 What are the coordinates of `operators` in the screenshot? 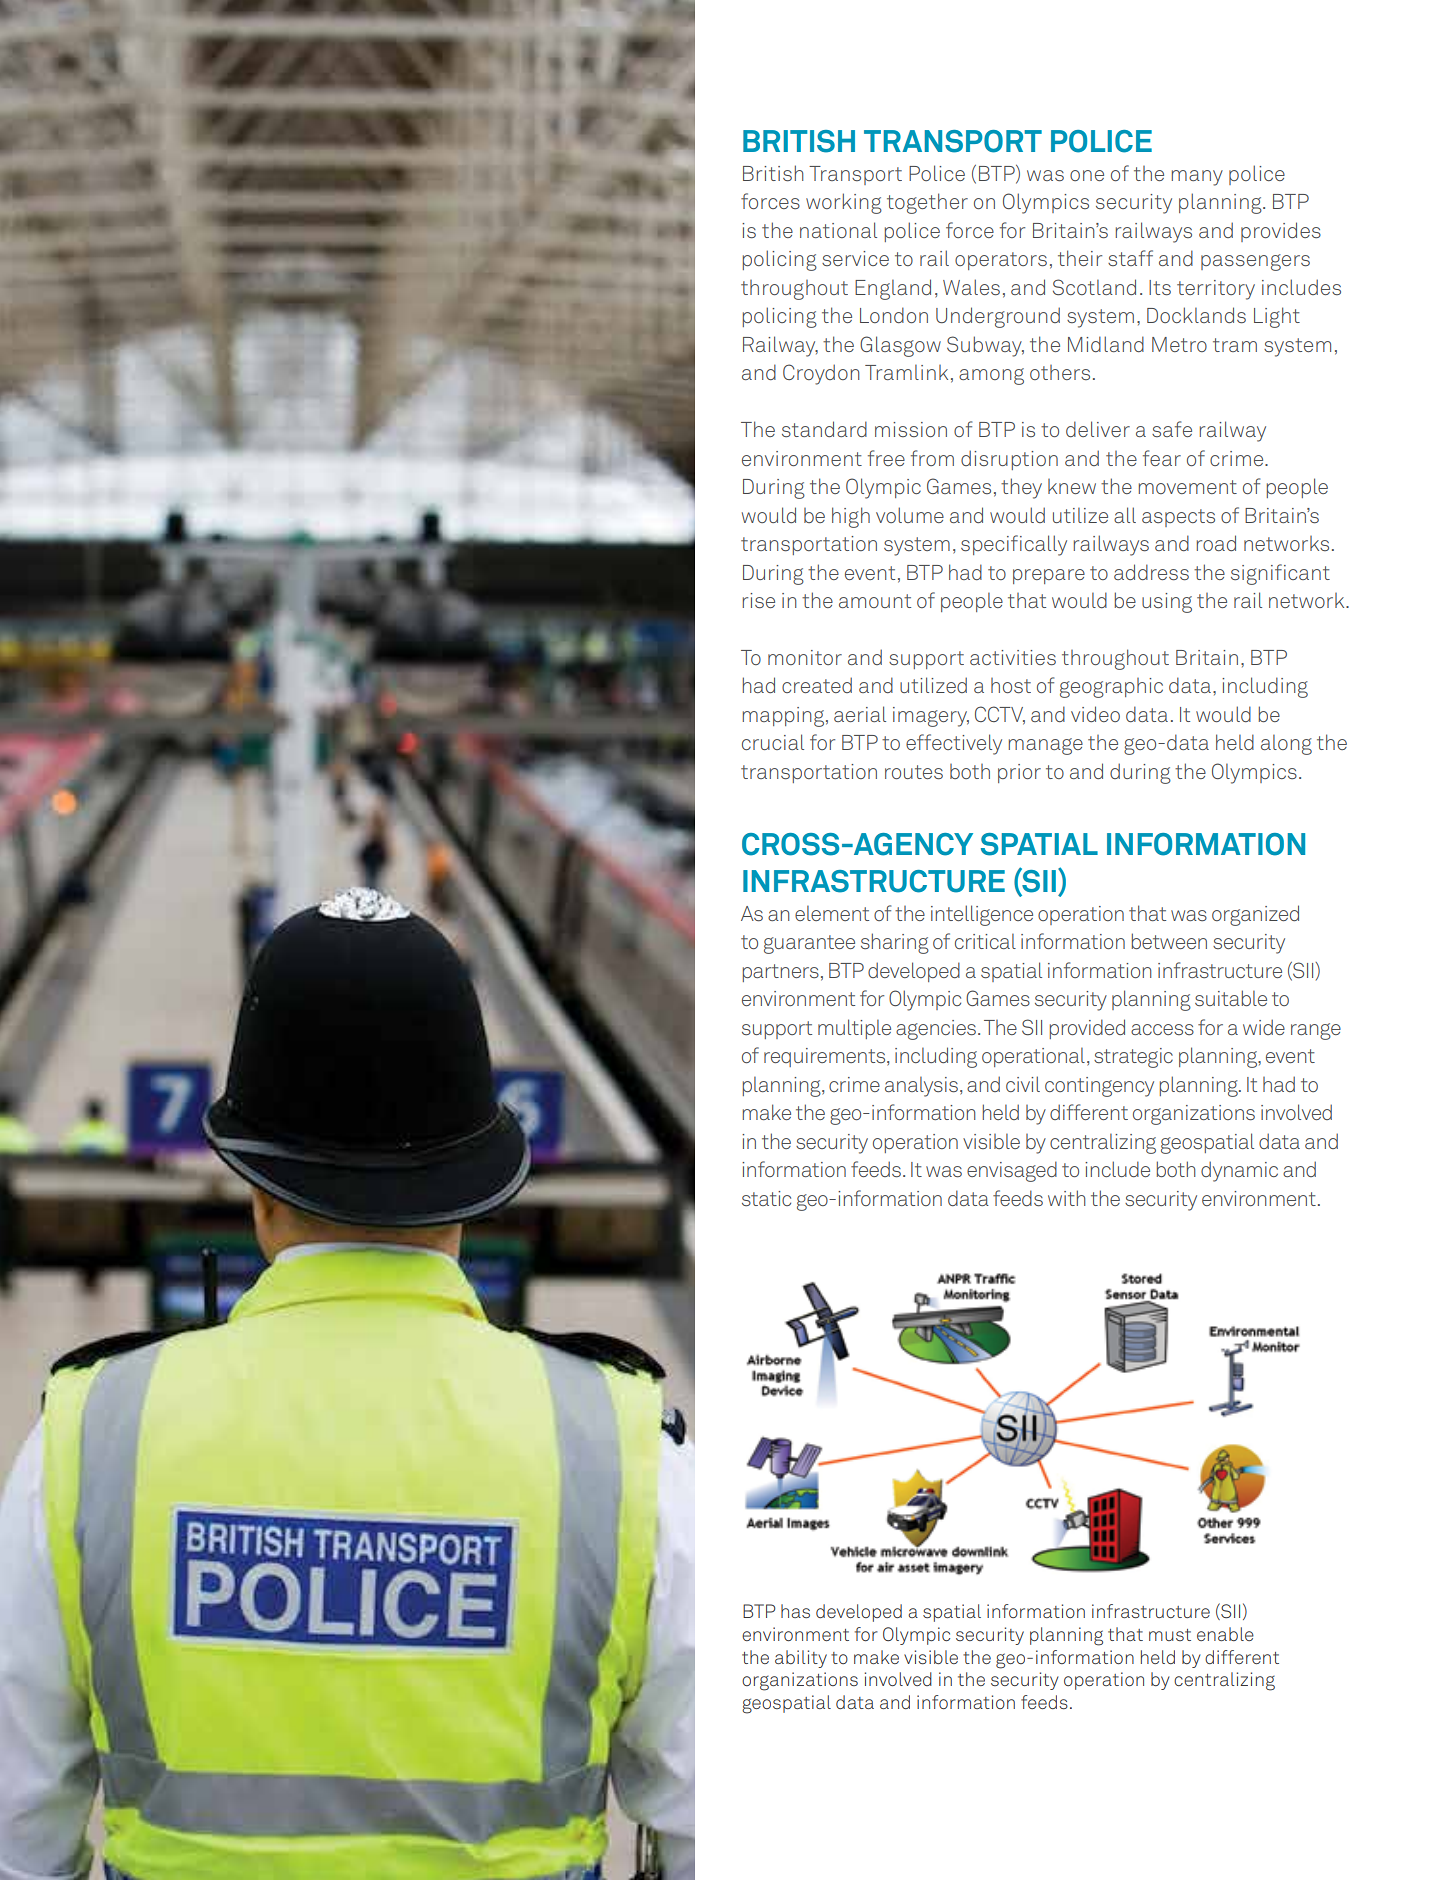 It's located at (1001, 261).
